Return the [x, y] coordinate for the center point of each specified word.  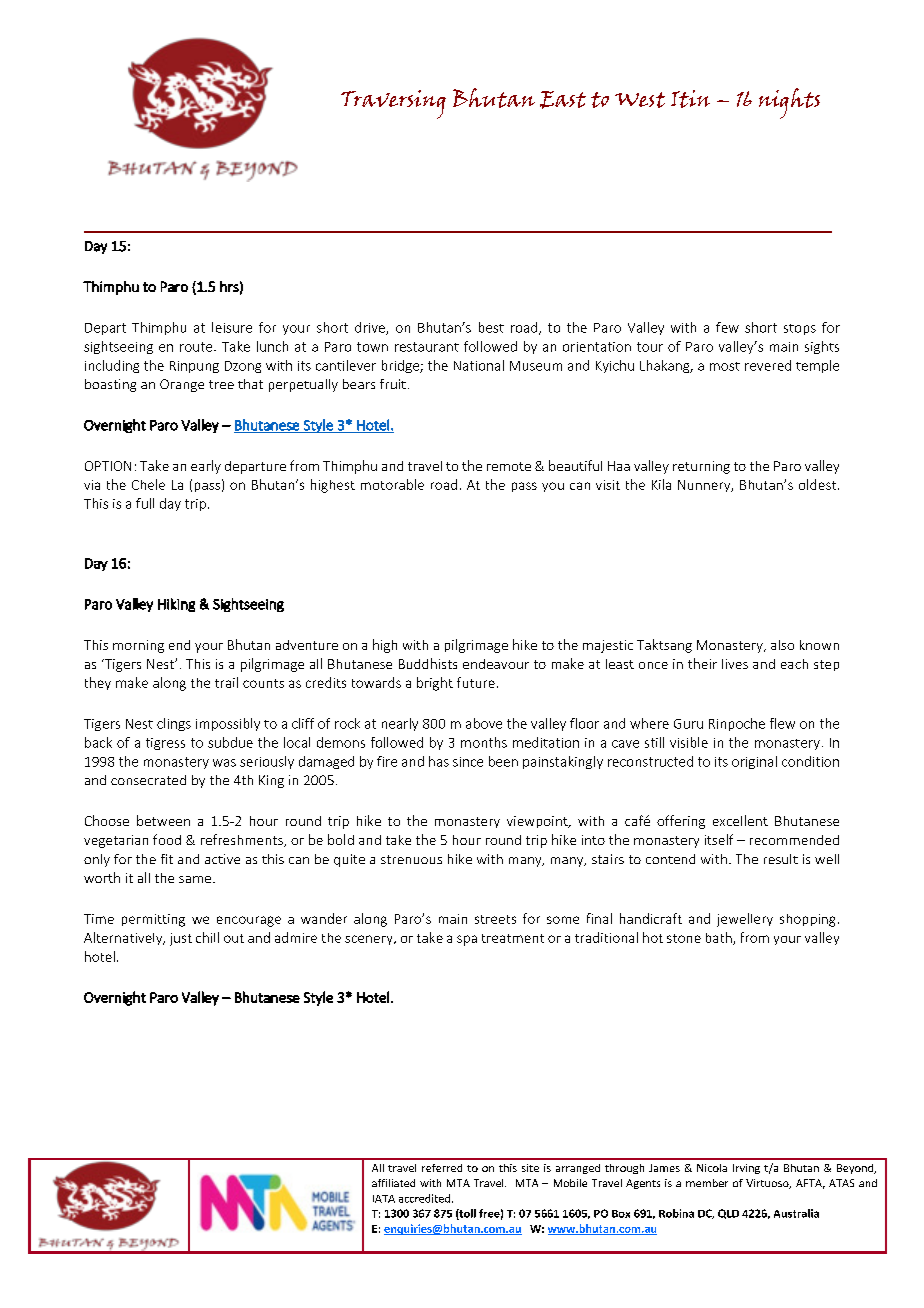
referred [442, 1168]
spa [467, 940]
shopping [807, 920]
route [197, 347]
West [640, 100]
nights [789, 103]
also [782, 645]
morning [138, 646]
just [181, 939]
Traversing [393, 104]
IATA [384, 1199]
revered [768, 365]
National [479, 365]
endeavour [496, 664]
